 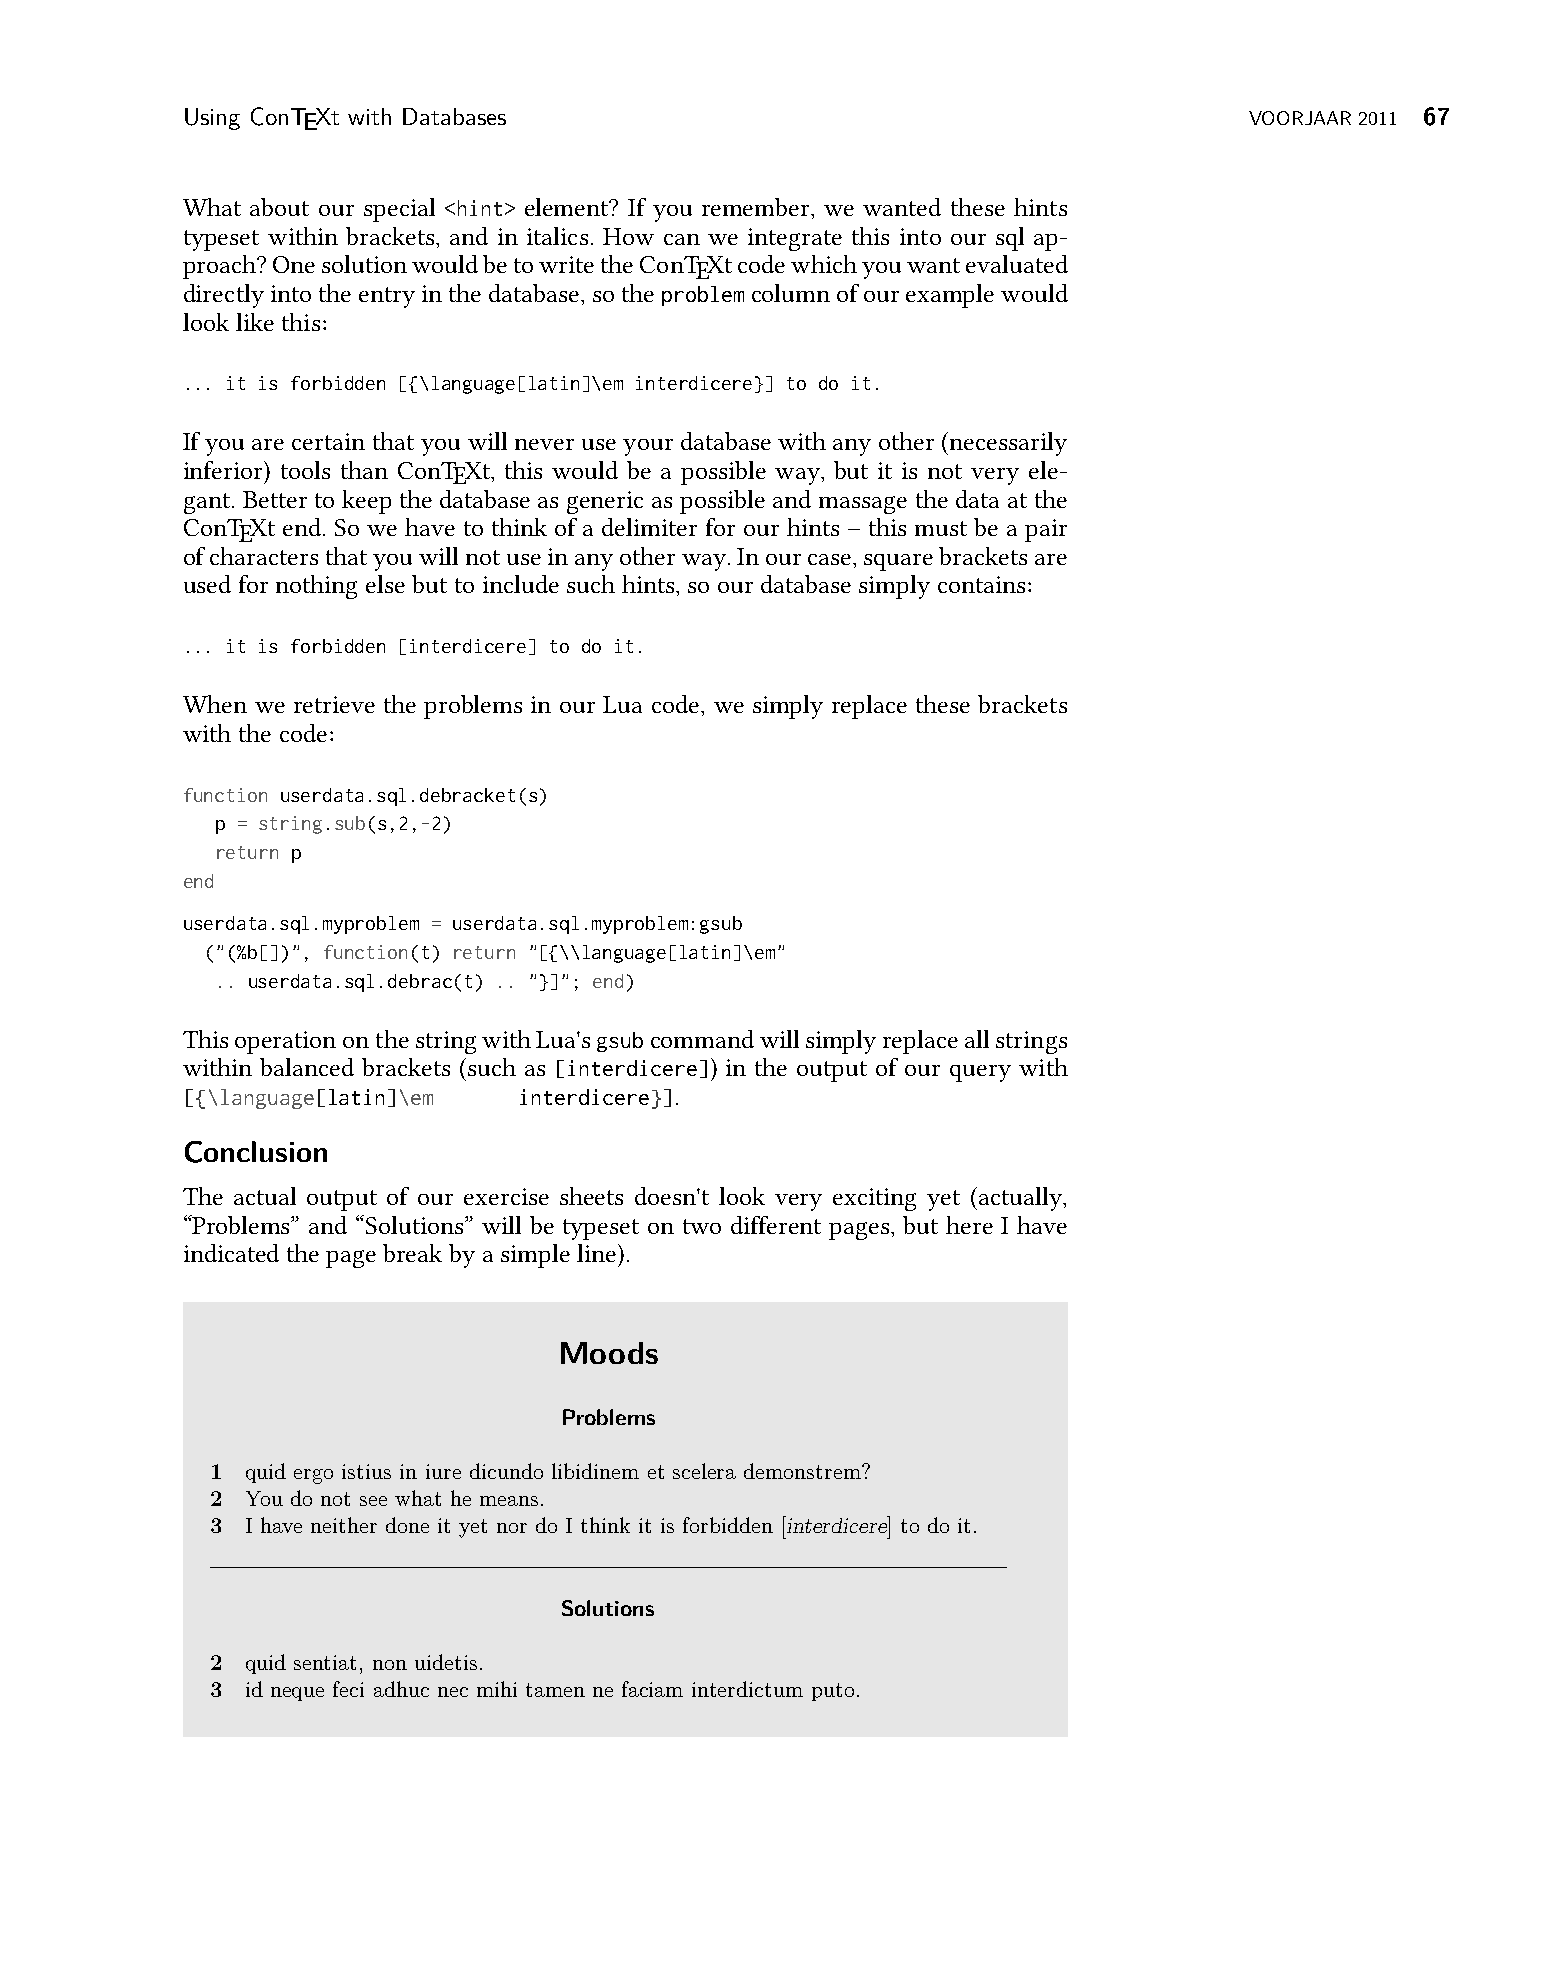 I want to click on operation, so click(x=285, y=1042).
